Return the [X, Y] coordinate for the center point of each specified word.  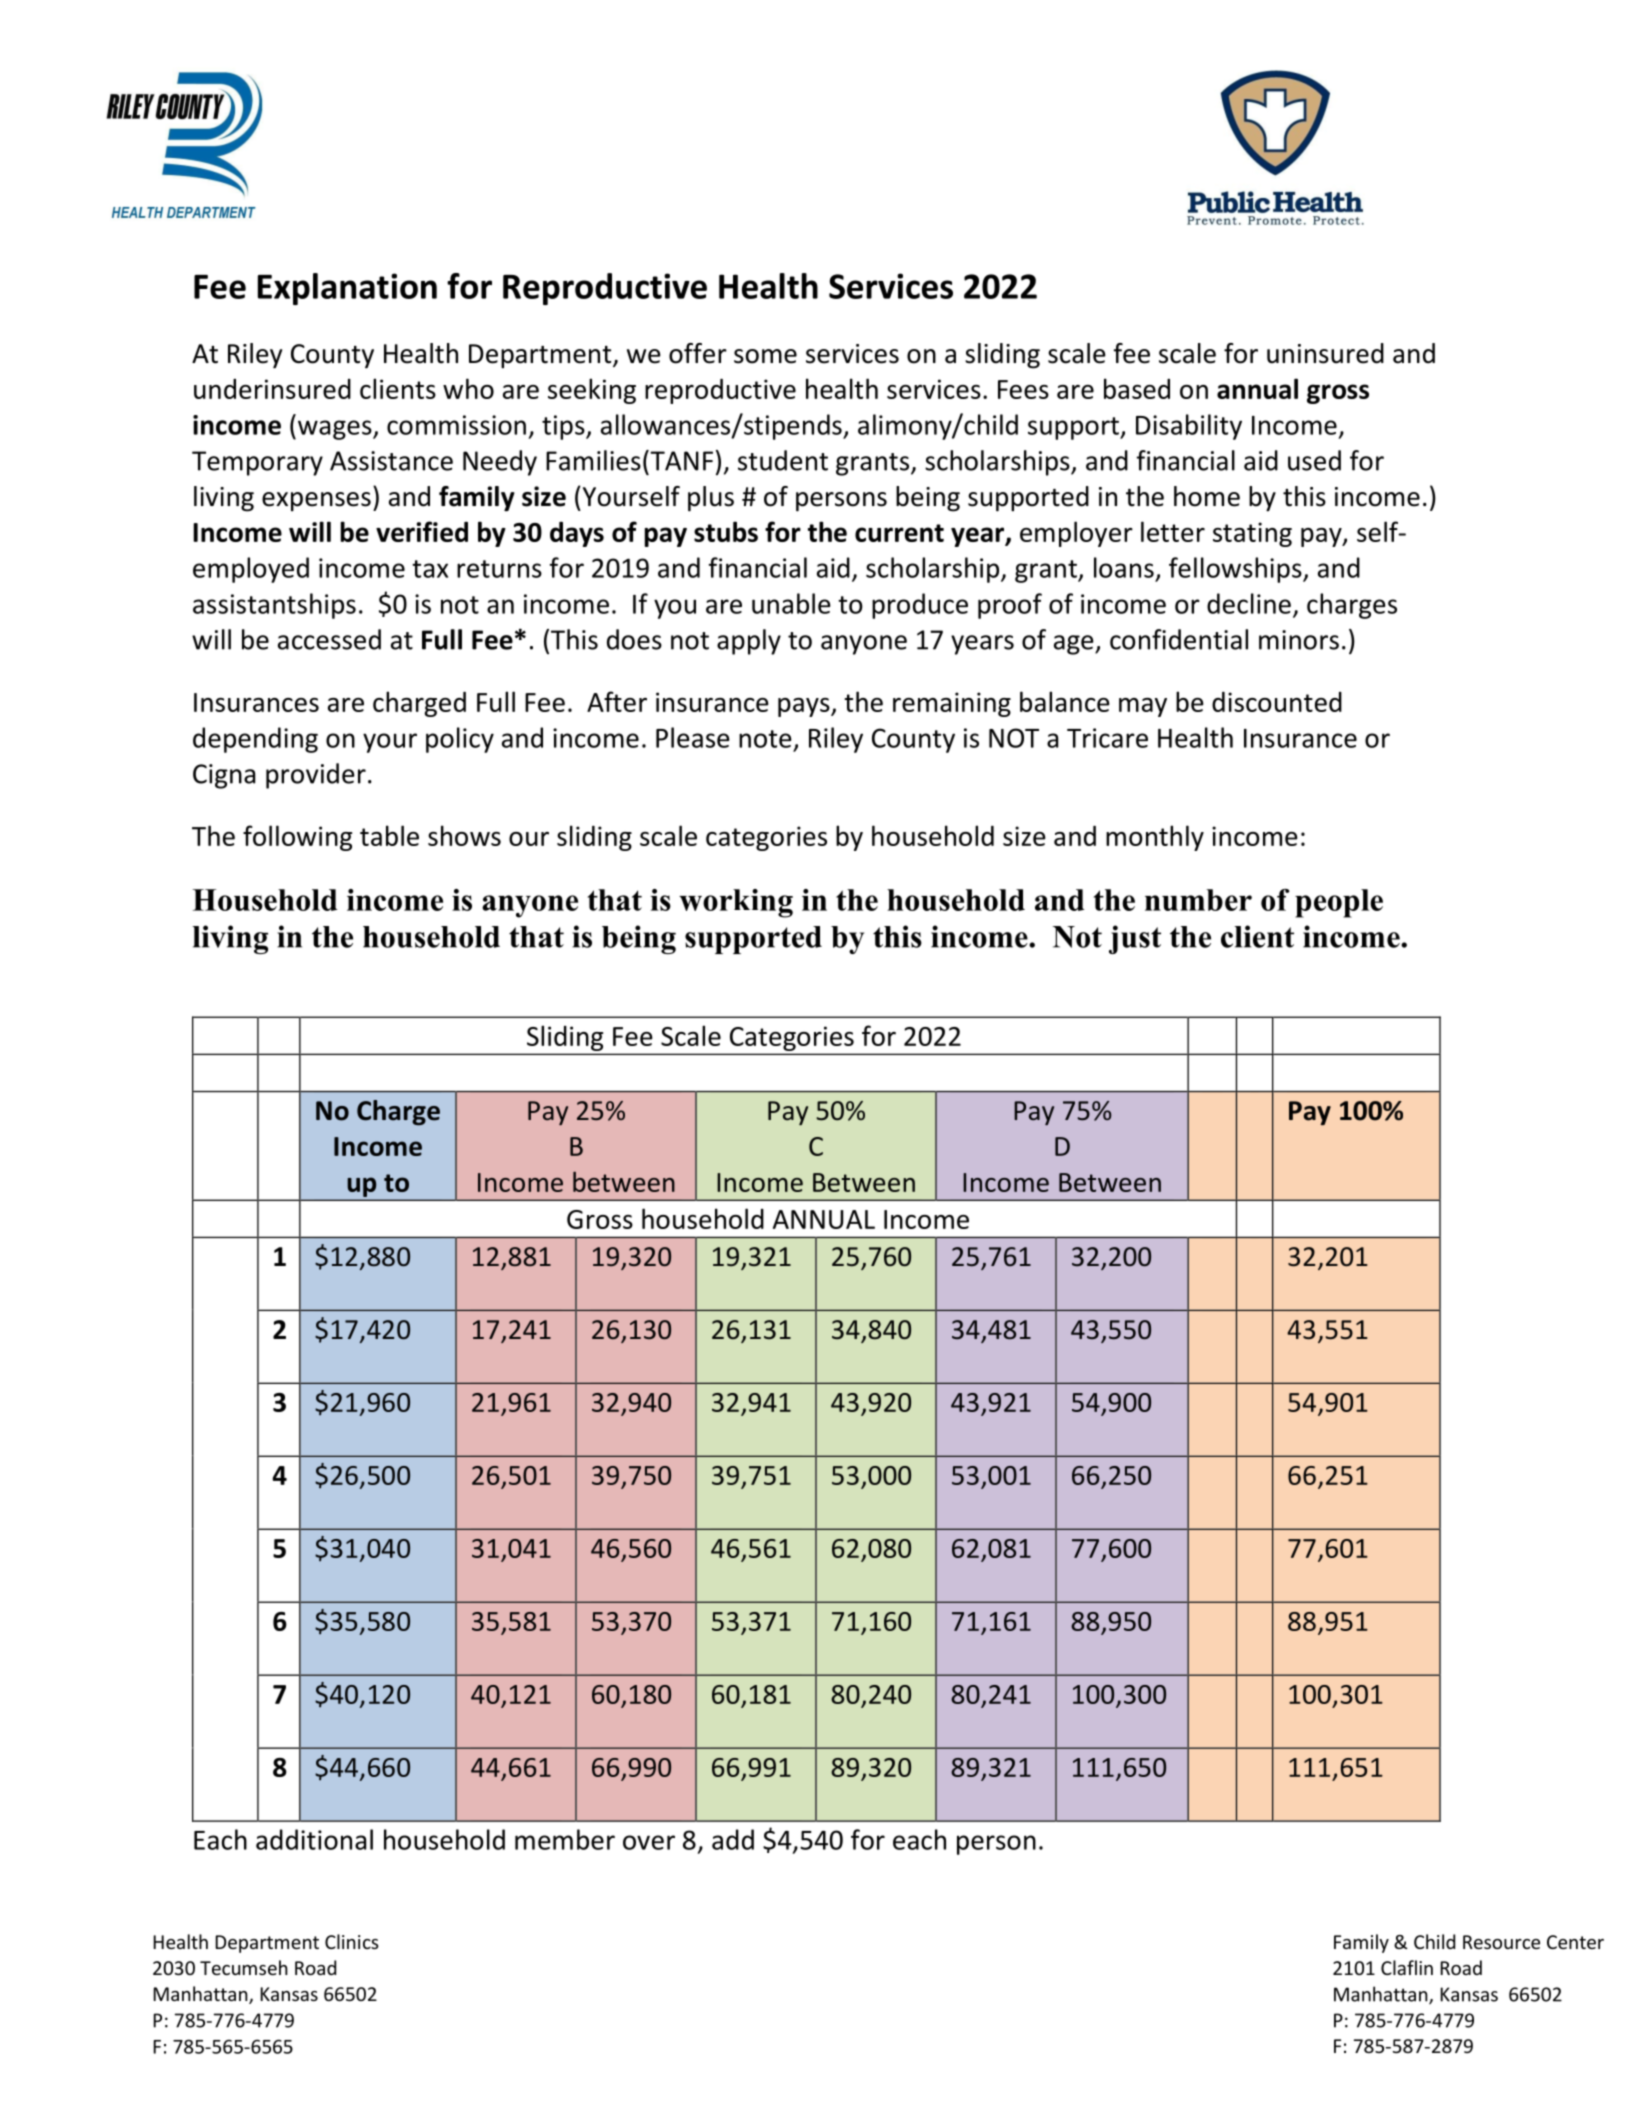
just [1135, 939]
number [1198, 900]
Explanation [347, 289]
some [765, 356]
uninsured [1325, 353]
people [1339, 903]
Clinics [352, 1941]
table [389, 835]
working [736, 903]
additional [314, 1839]
